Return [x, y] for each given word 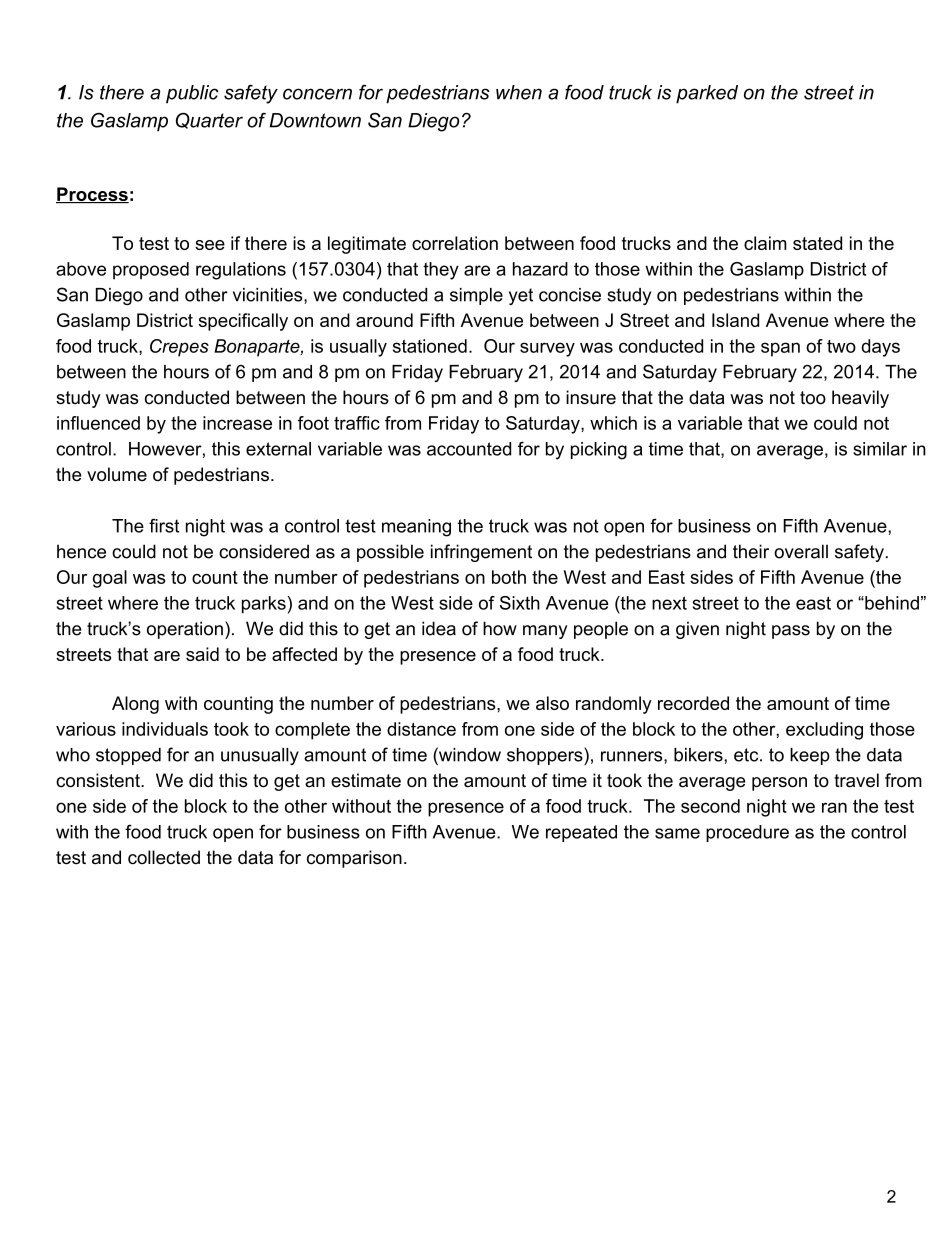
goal [110, 579]
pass [791, 632]
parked [707, 94]
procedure [747, 833]
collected [164, 857]
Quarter [209, 121]
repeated [581, 833]
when [519, 92]
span [780, 349]
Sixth [520, 603]
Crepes [179, 348]
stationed [430, 346]
